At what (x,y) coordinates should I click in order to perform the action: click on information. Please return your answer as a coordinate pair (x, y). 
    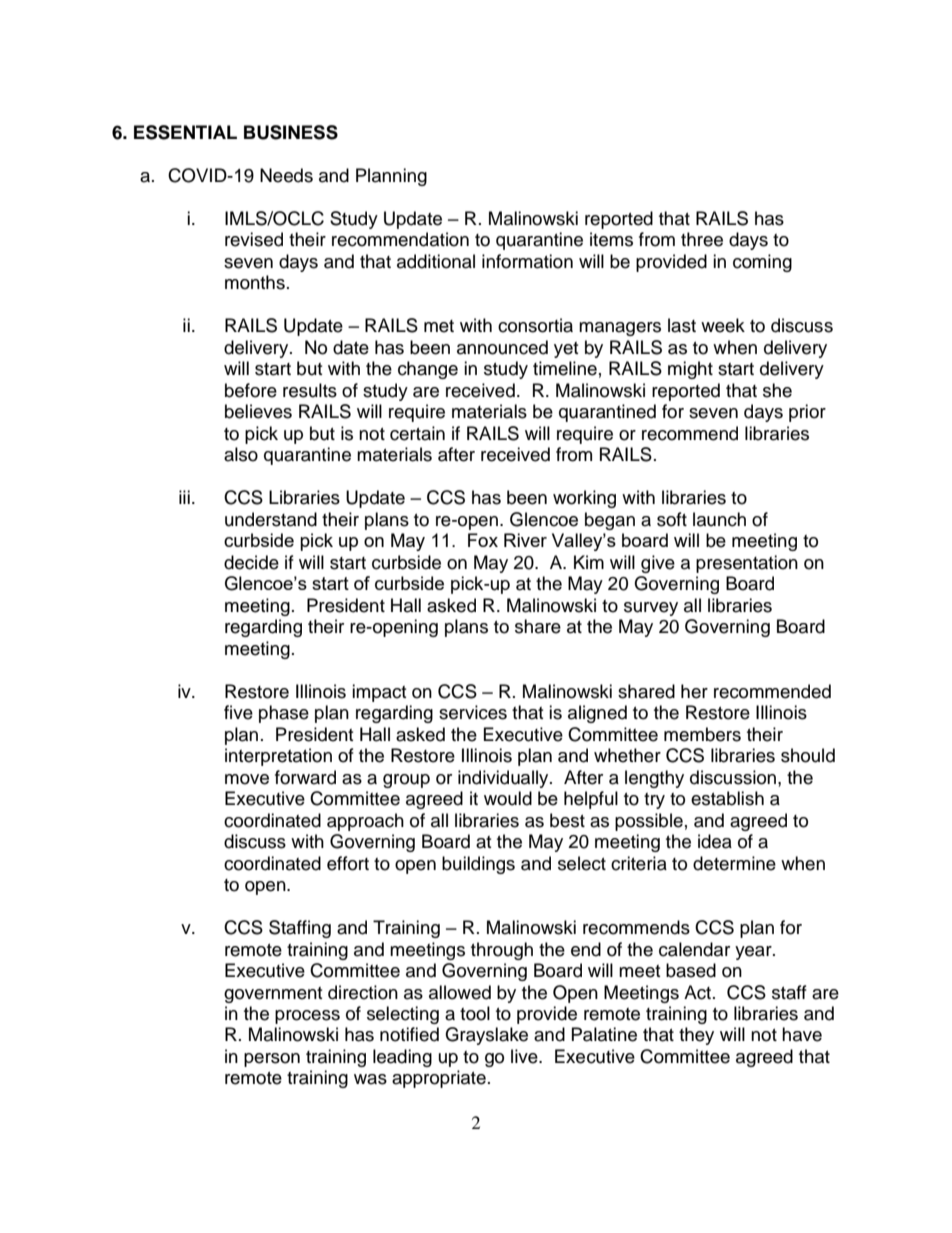
    Looking at the image, I should click on (527, 261).
